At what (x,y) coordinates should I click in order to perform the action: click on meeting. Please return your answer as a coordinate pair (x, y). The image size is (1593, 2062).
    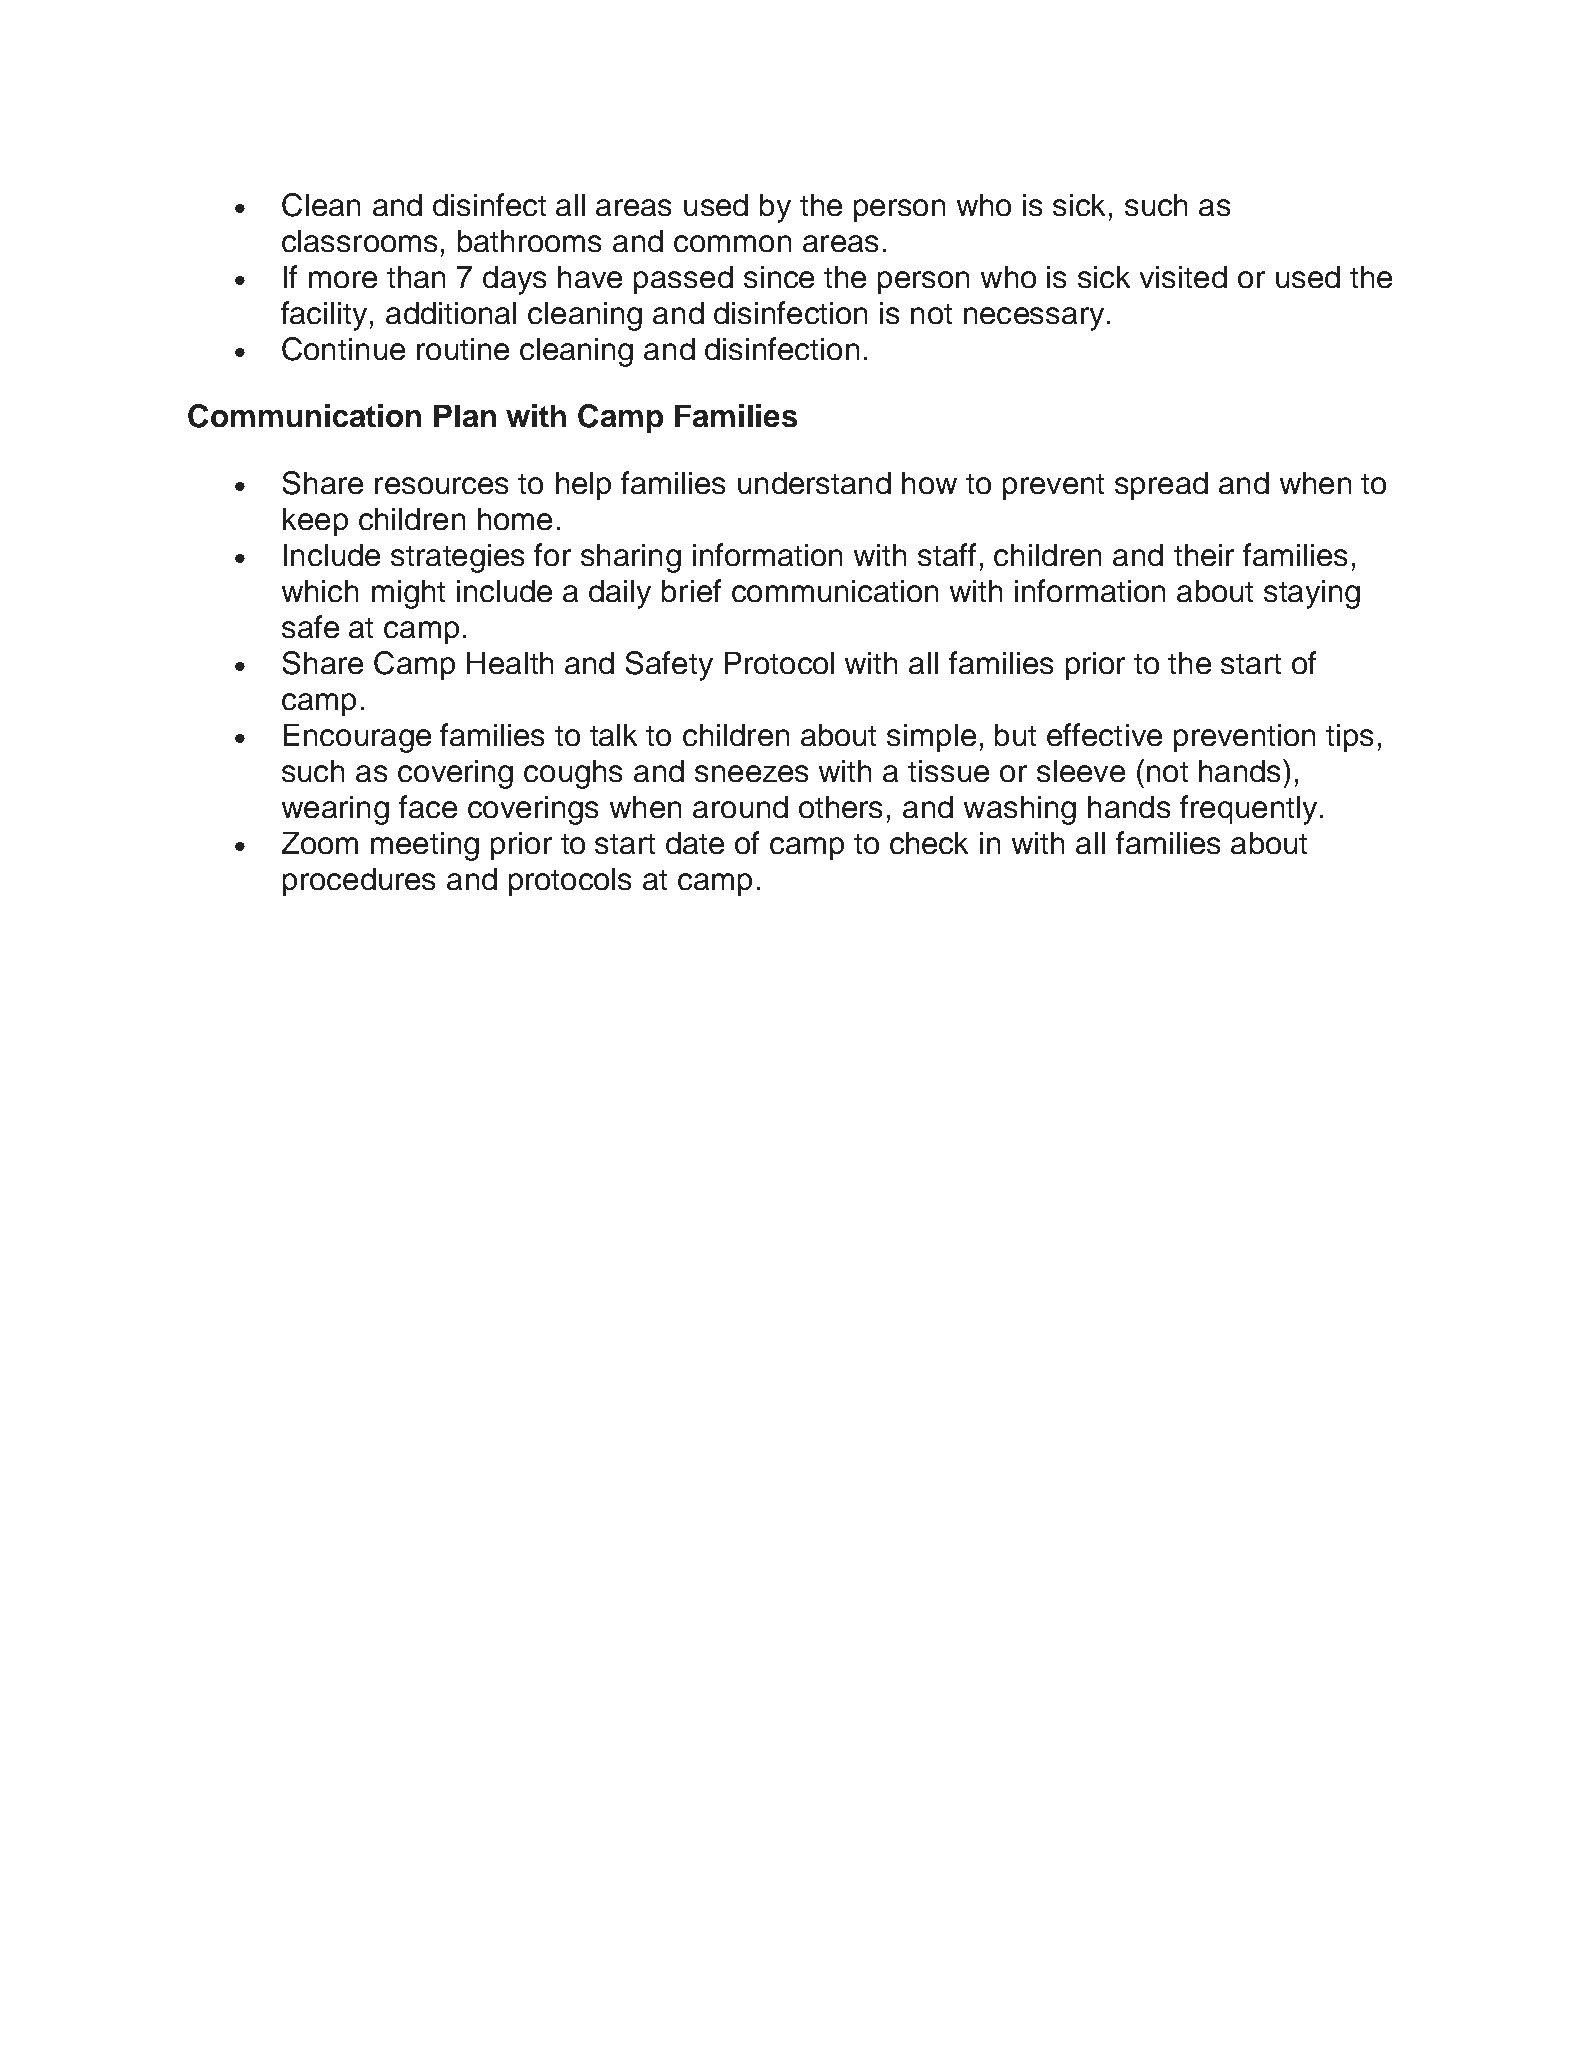
    Looking at the image, I should click on (425, 846).
